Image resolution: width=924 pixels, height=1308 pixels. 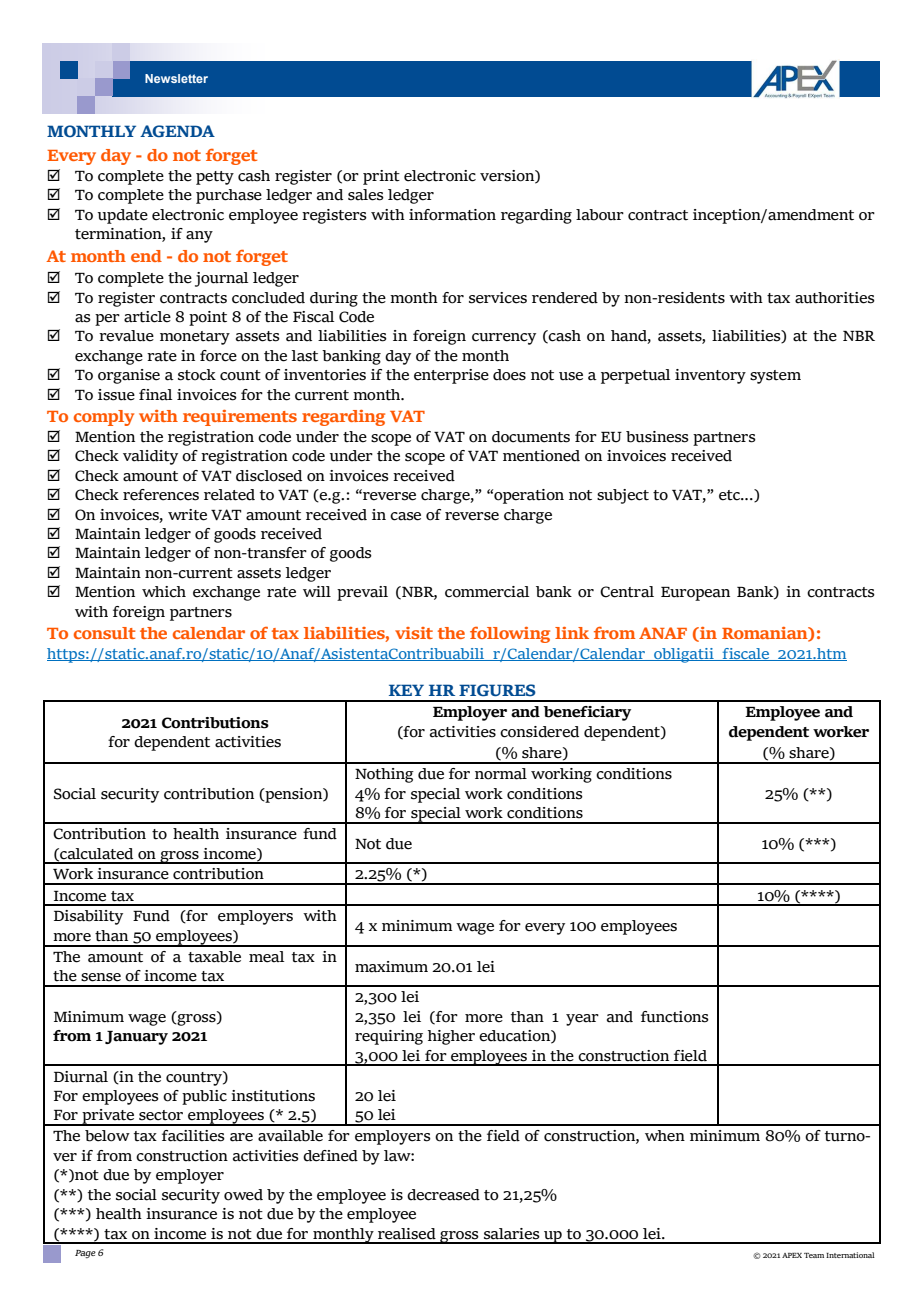 What do you see at coordinates (695, 594) in the page?
I see `European` at bounding box center [695, 594].
